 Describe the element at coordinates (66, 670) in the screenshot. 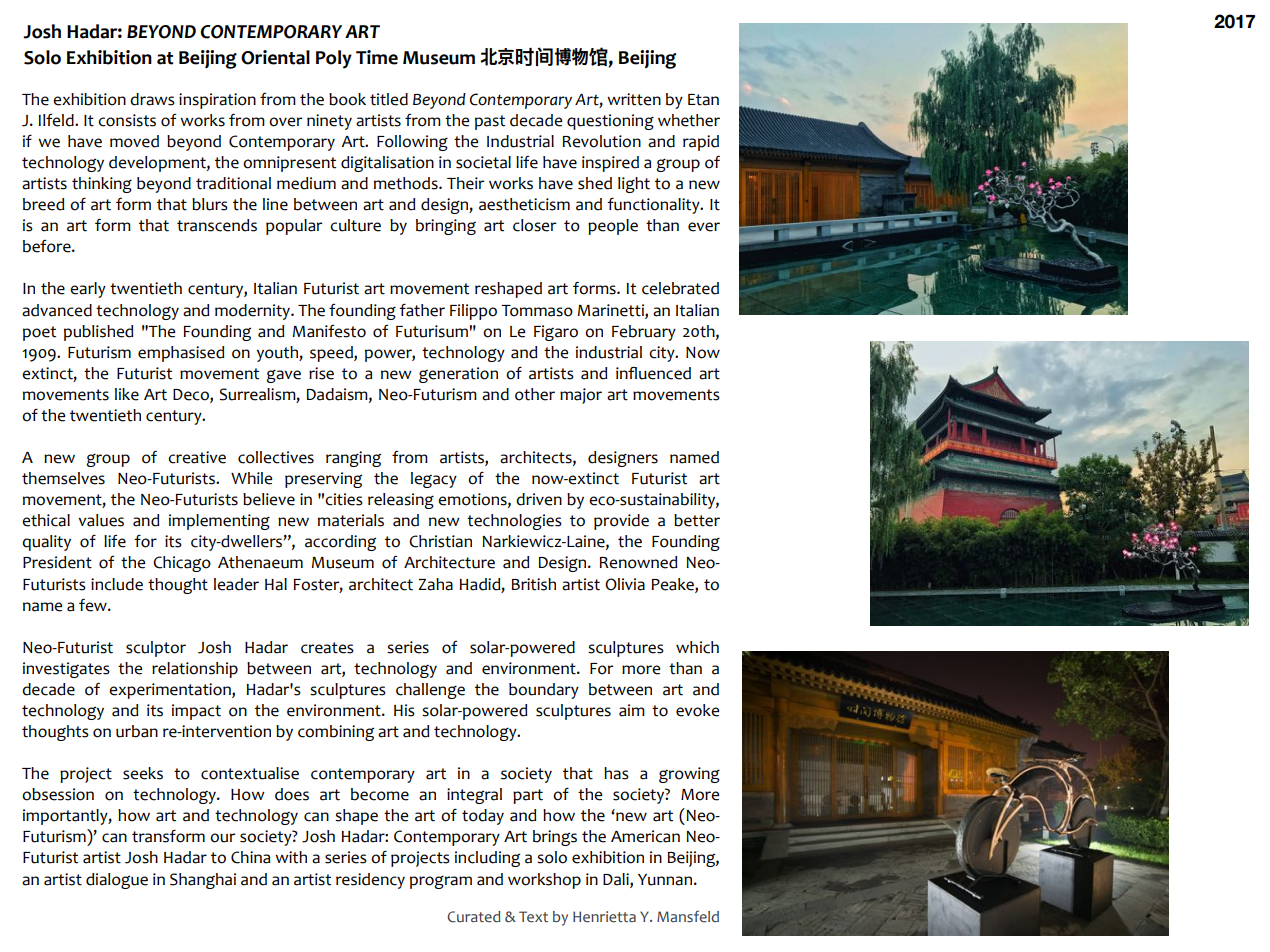

I see `investigates` at that location.
